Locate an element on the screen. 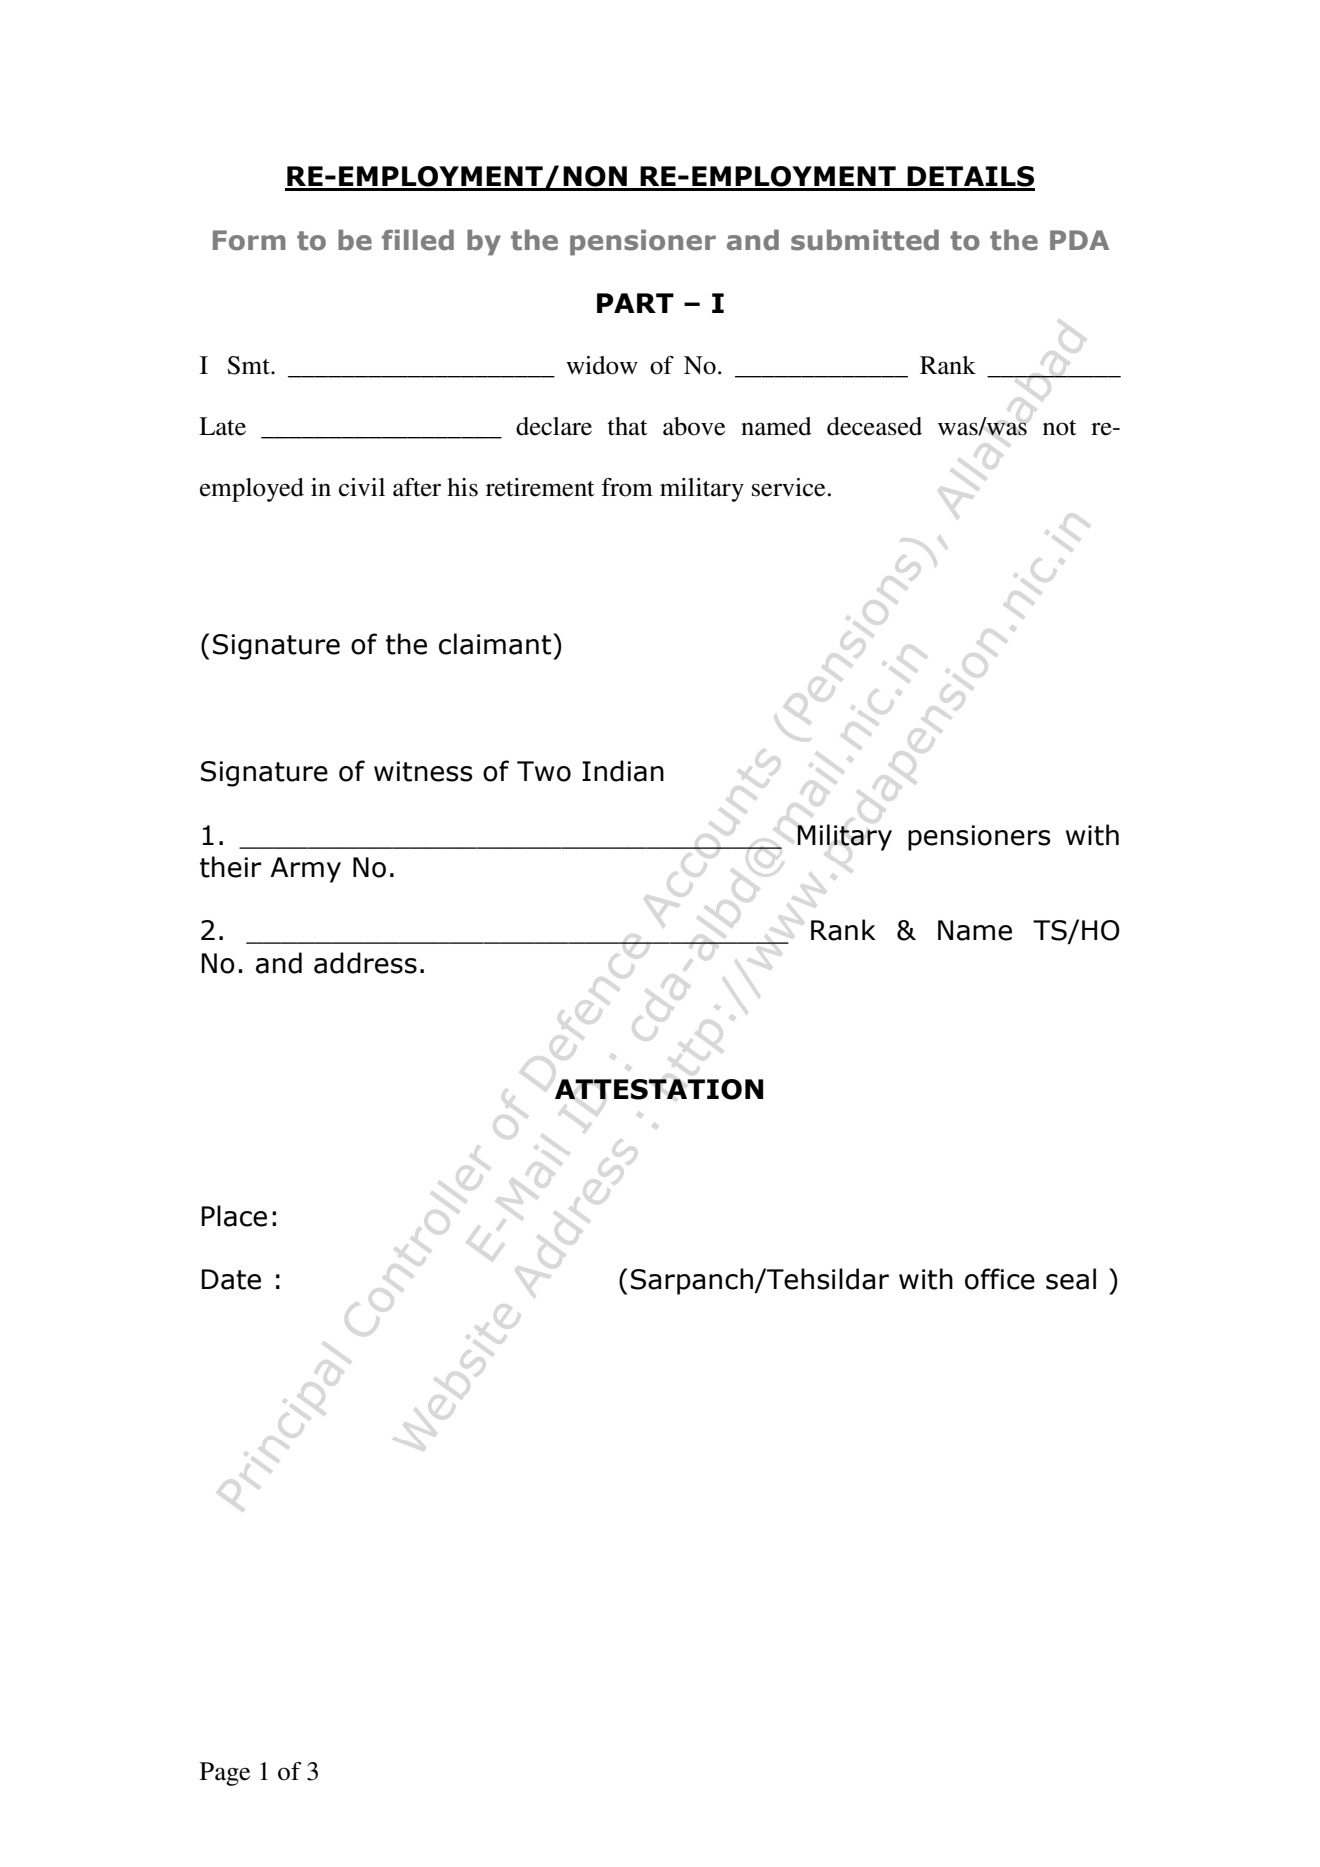 The image size is (1320, 1867). ATTESTATION is located at coordinates (659, 1089).
